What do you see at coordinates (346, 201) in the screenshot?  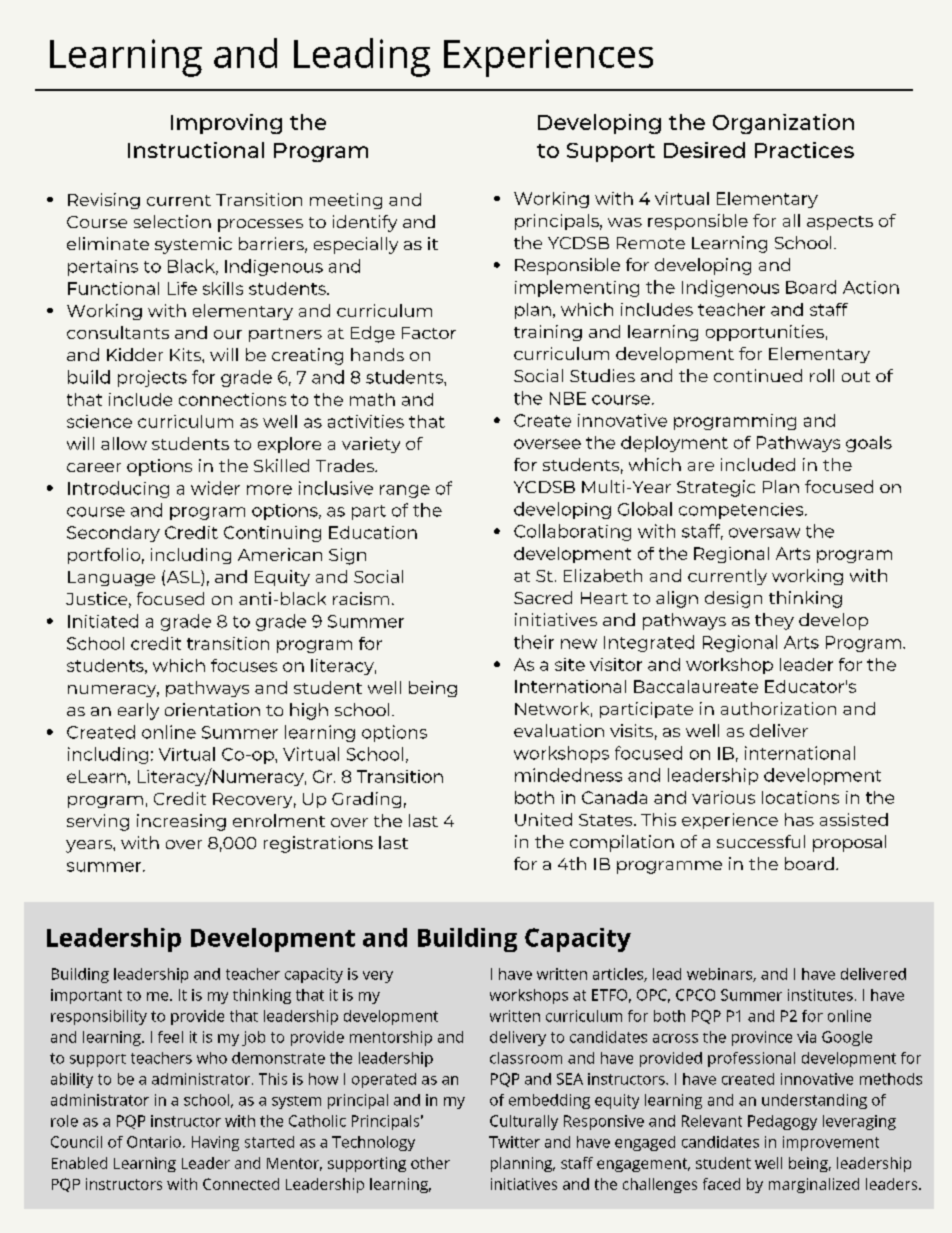 I see `meeting` at bounding box center [346, 201].
